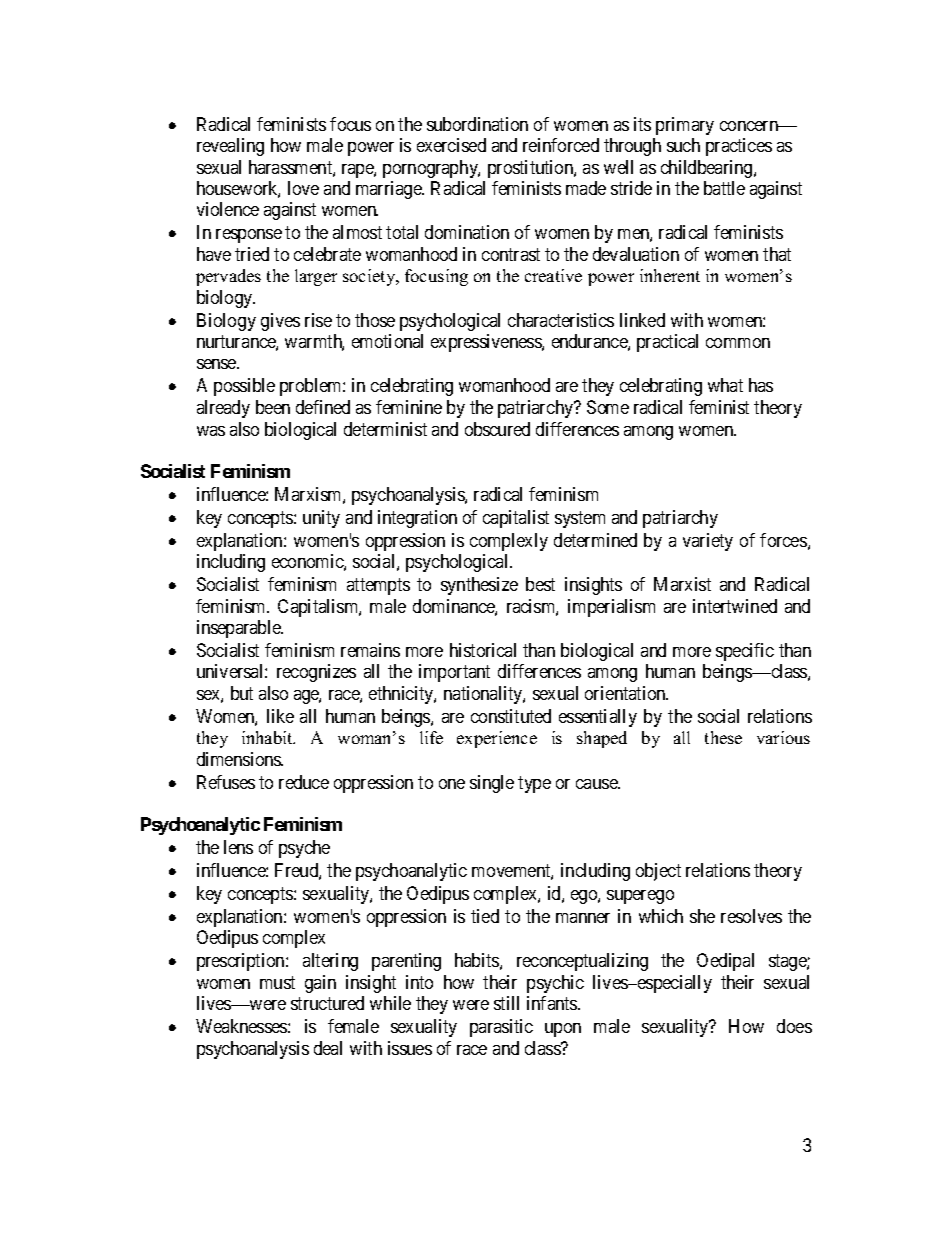 The height and width of the image is (1233, 952). Describe the element at coordinates (739, 147) in the image. I see `practices` at that location.
